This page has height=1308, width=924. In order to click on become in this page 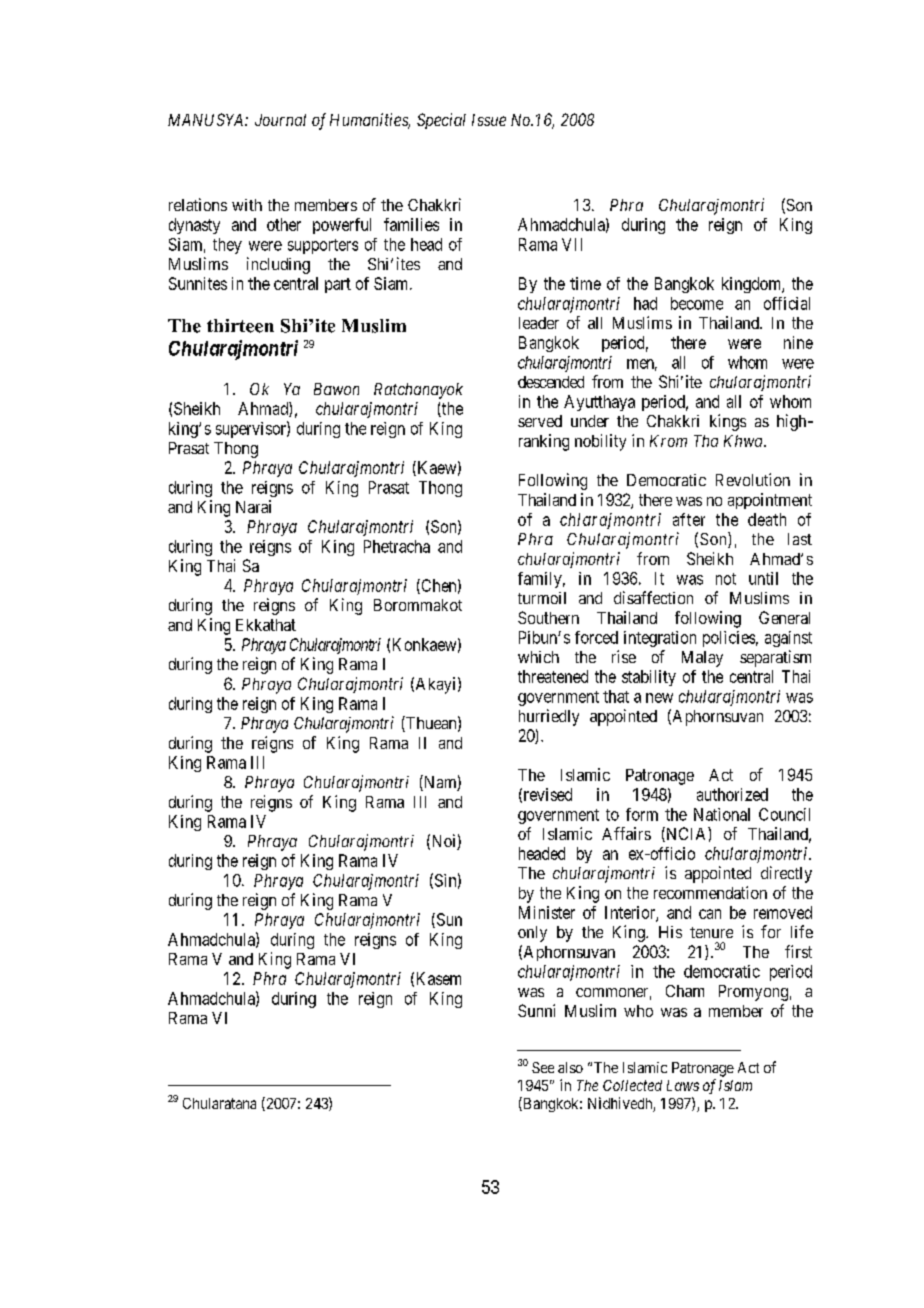, I will do `click(697, 303)`.
